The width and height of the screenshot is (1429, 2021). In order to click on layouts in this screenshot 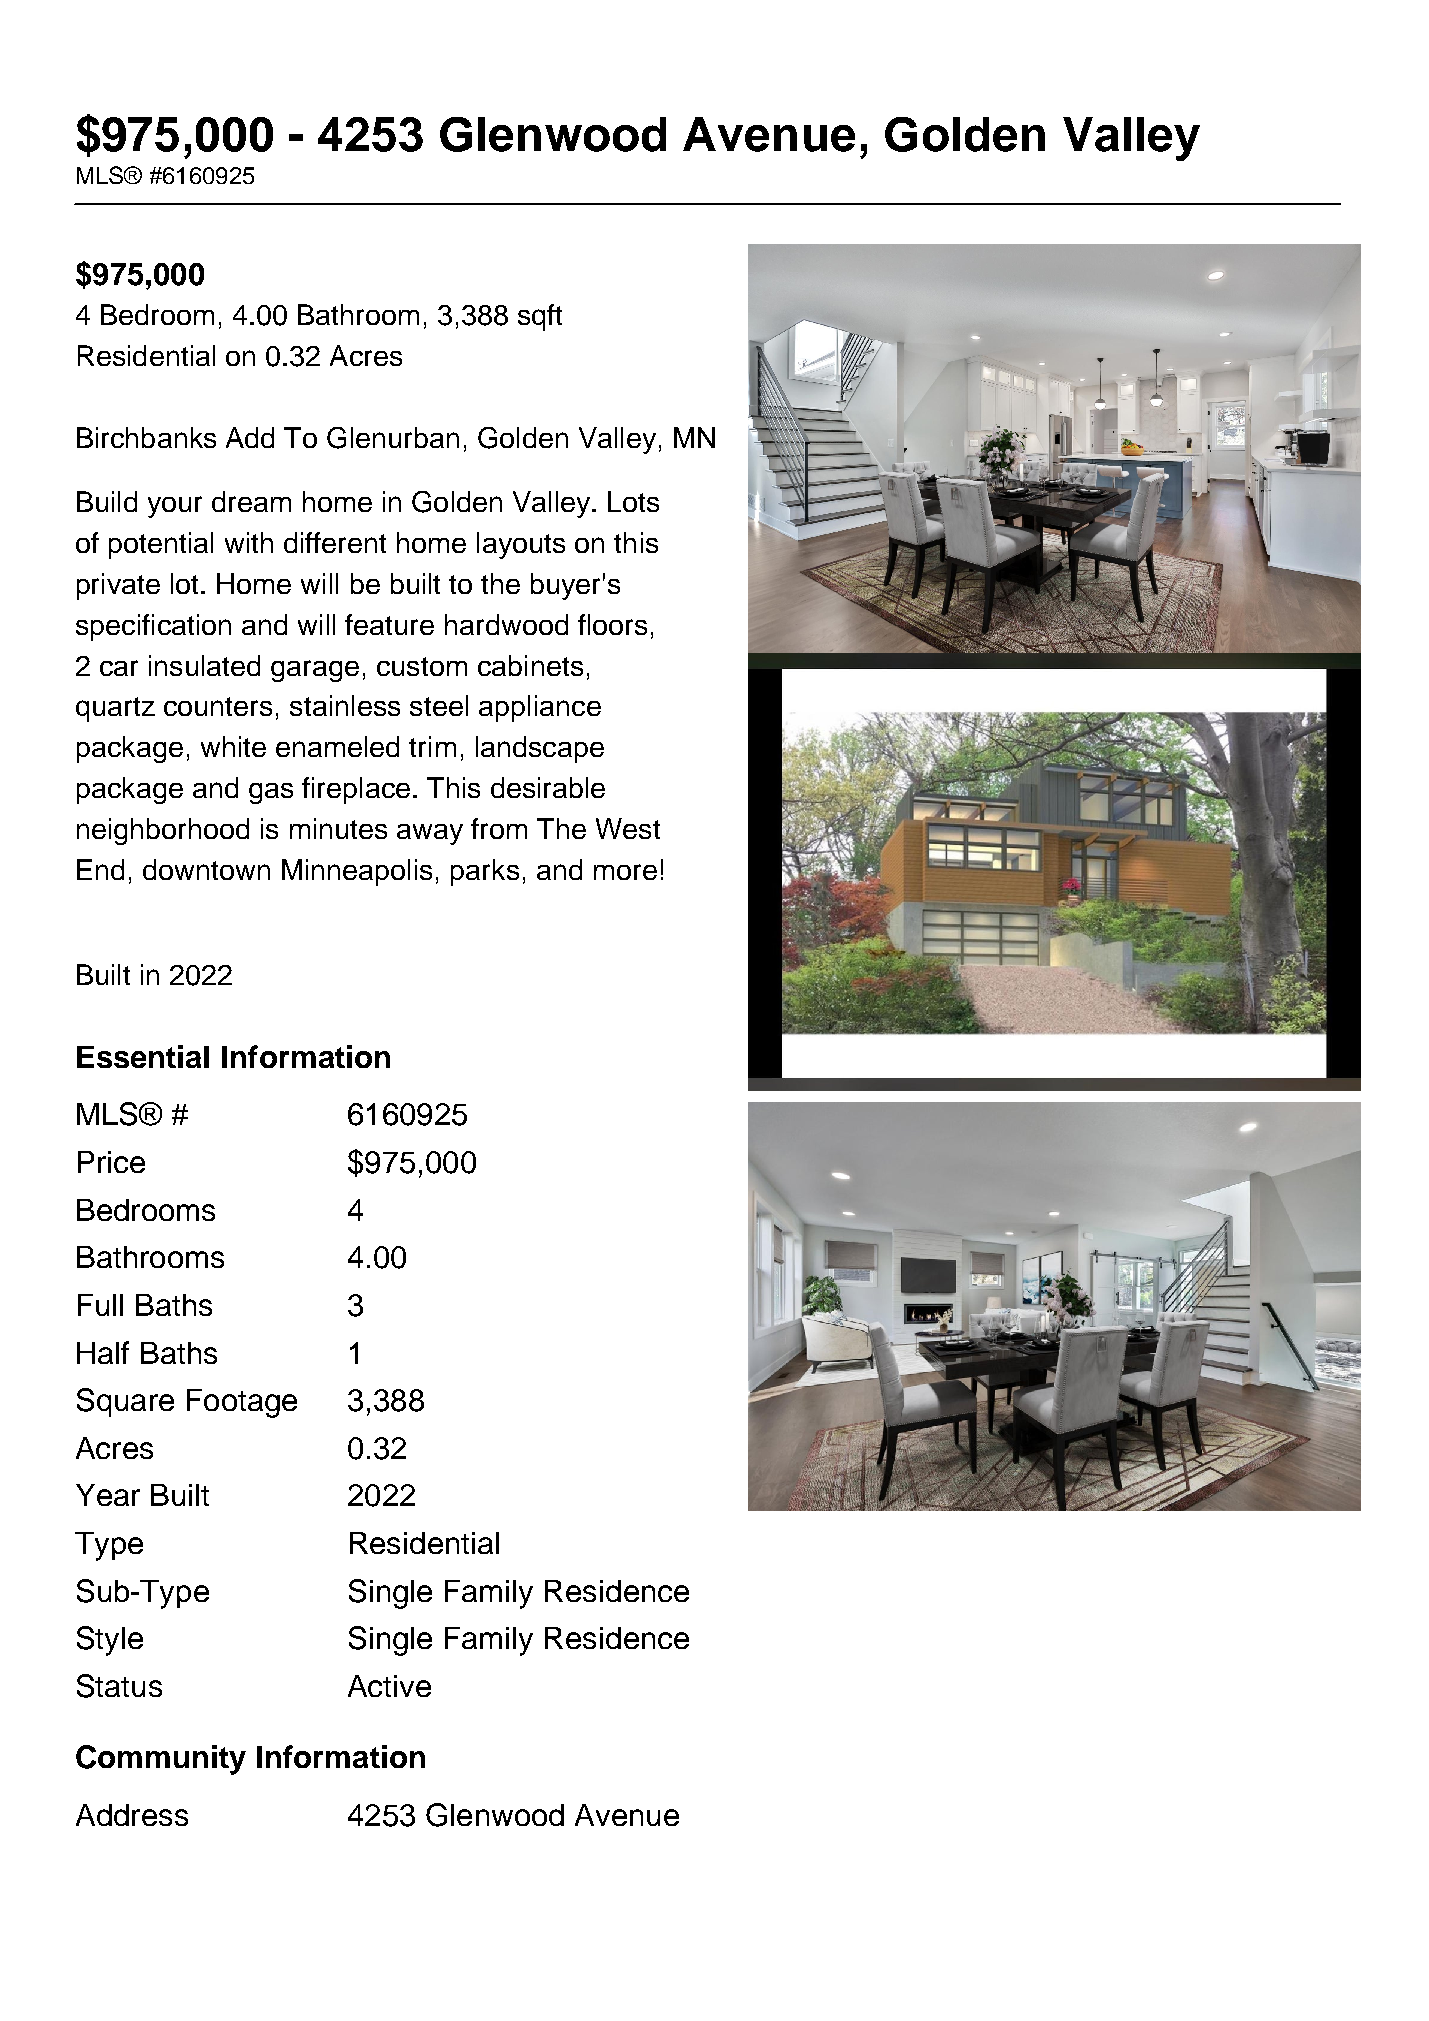, I will do `click(521, 545)`.
